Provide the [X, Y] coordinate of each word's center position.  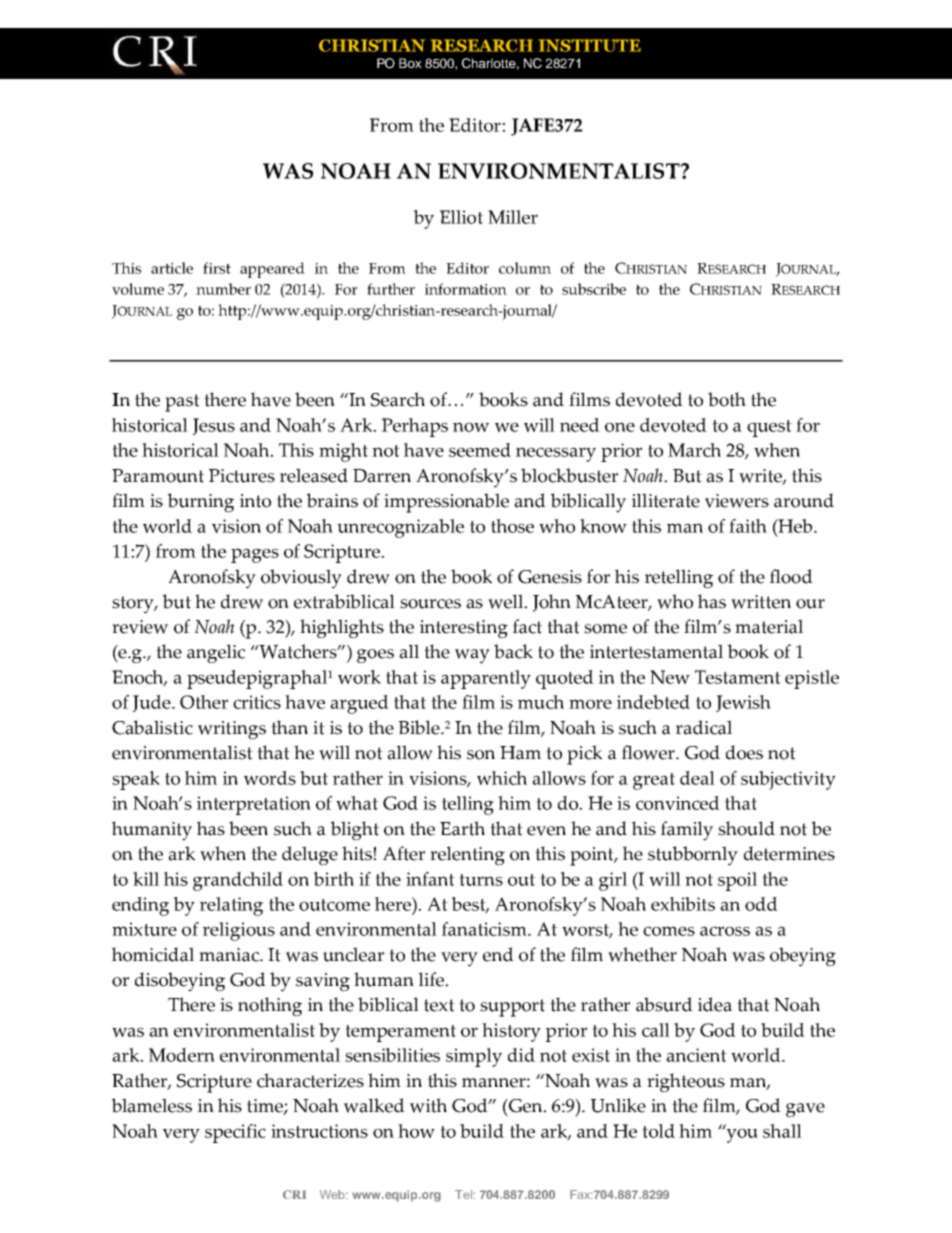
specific [235, 1133]
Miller [513, 217]
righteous [686, 1083]
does [744, 752]
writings [232, 730]
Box [410, 63]
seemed [480, 450]
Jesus [214, 426]
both [727, 399]
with [428, 1105]
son [481, 755]
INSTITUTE [590, 45]
